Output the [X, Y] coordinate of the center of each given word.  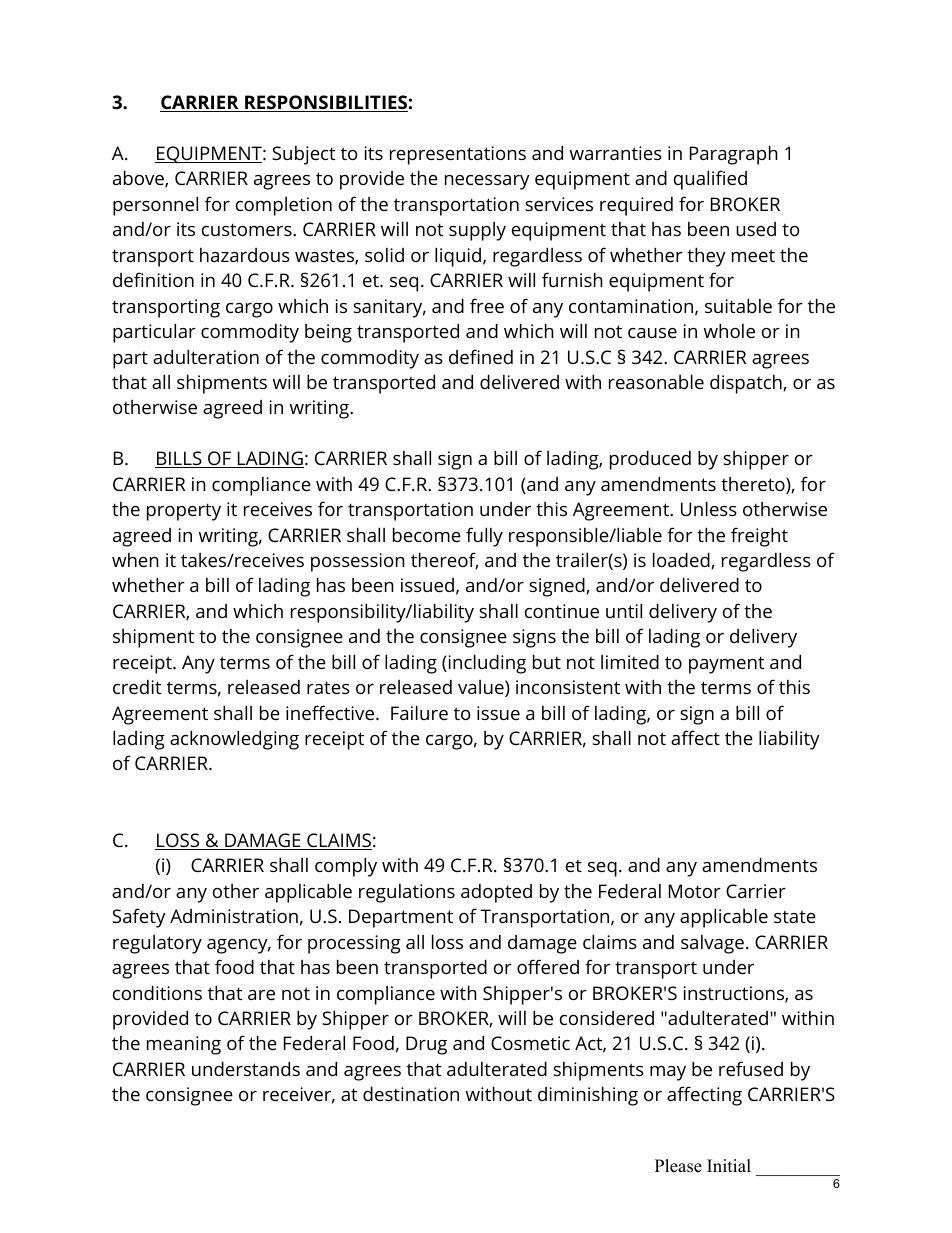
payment [726, 665]
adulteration [206, 356]
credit [137, 687]
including [486, 664]
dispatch [747, 384]
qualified [710, 180]
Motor [695, 891]
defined [481, 356]
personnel [155, 206]
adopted [496, 893]
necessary [487, 182]
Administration [234, 916]
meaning [184, 1045]
